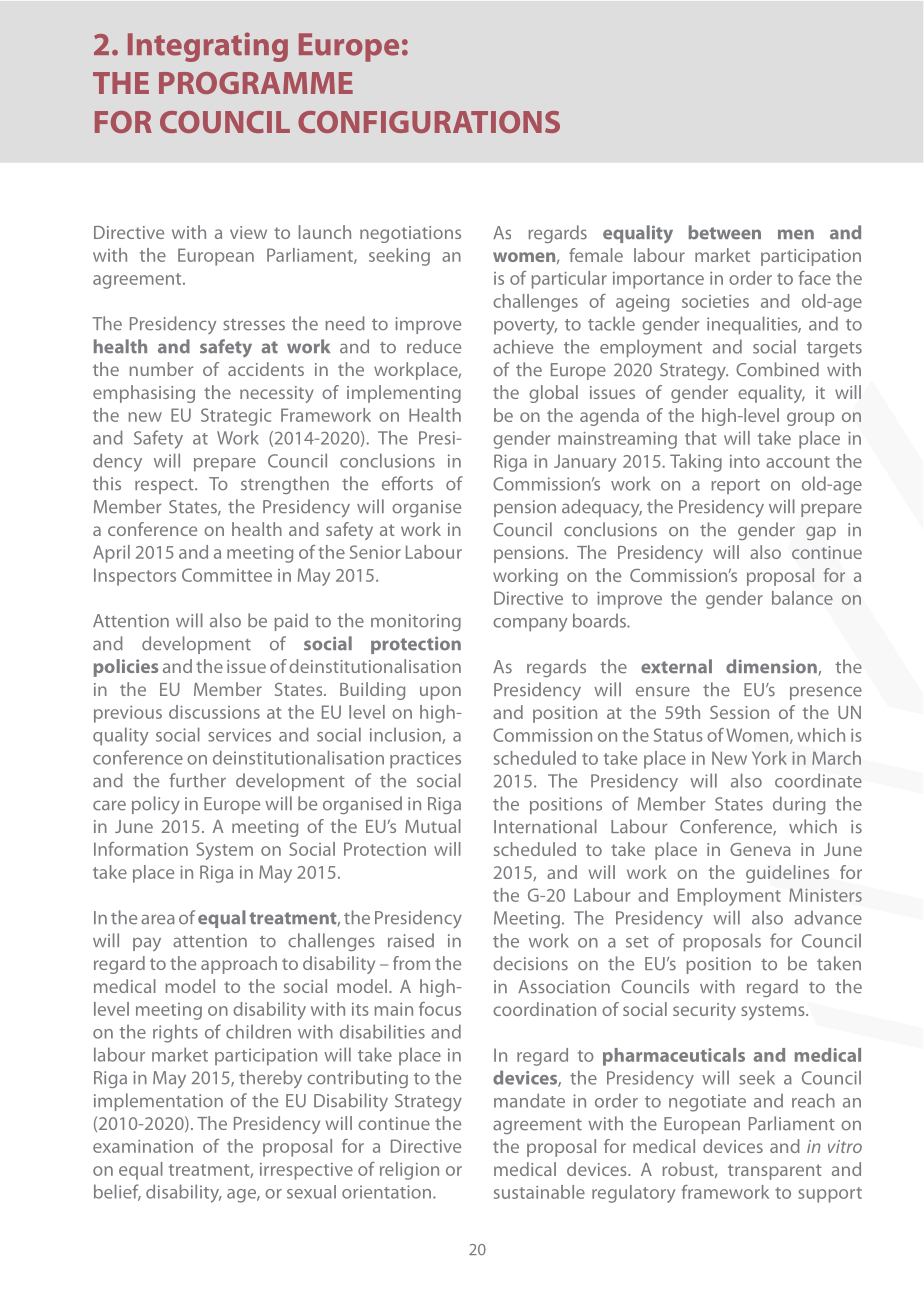 The image size is (924, 1295). I want to click on examination, so click(143, 1146).
